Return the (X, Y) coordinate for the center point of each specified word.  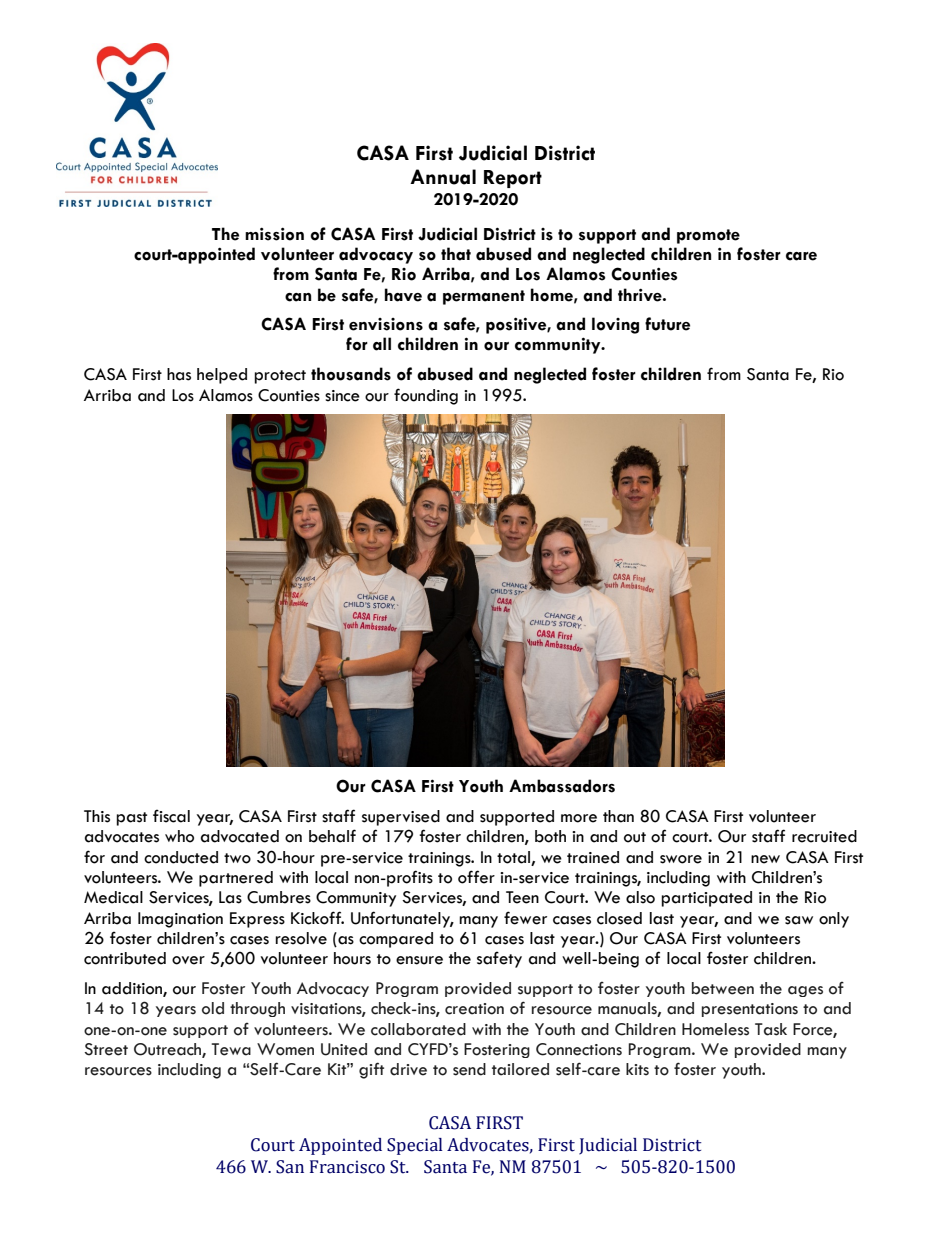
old (213, 1008)
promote (708, 236)
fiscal (171, 816)
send (469, 1069)
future (667, 324)
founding (426, 396)
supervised (401, 818)
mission (274, 234)
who (179, 836)
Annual (443, 177)
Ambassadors (562, 786)
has (179, 374)
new (765, 859)
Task (771, 1029)
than (618, 816)
